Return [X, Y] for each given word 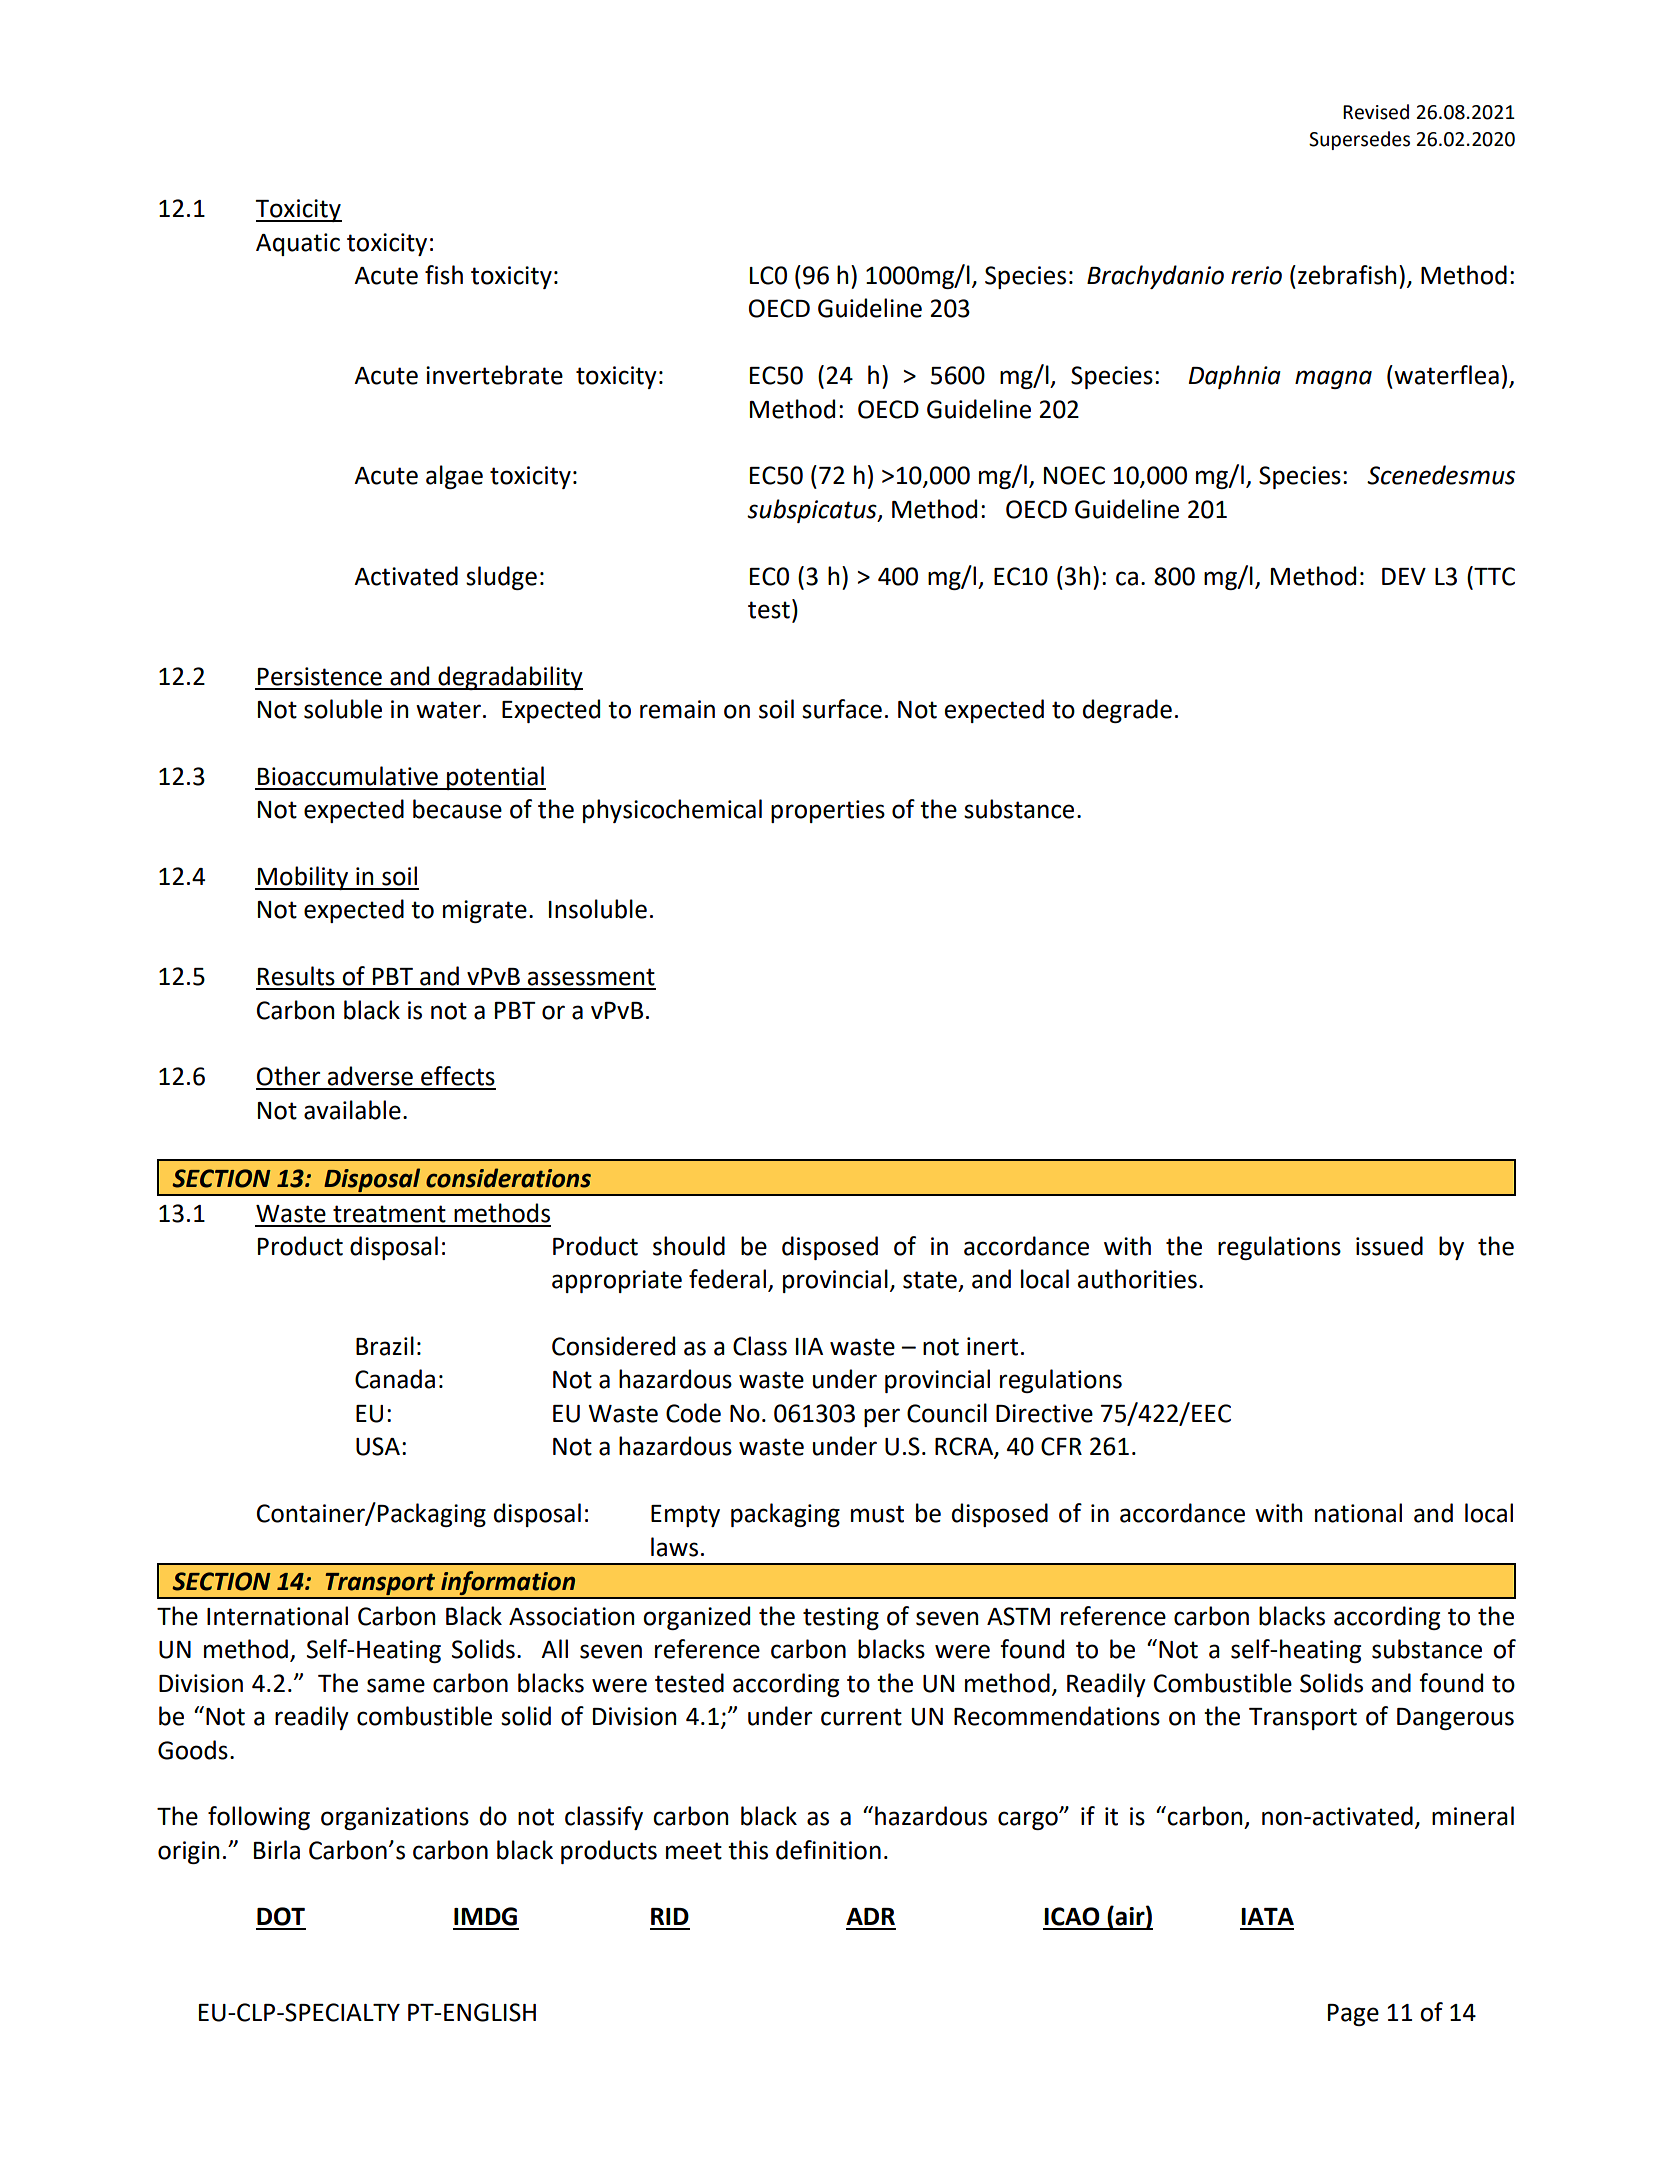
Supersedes [1359, 140]
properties [828, 811]
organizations [395, 1818]
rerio [1256, 275]
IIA [809, 1346]
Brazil [385, 1346]
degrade [1127, 711]
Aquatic [298, 244]
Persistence [320, 676]
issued [1389, 1246]
